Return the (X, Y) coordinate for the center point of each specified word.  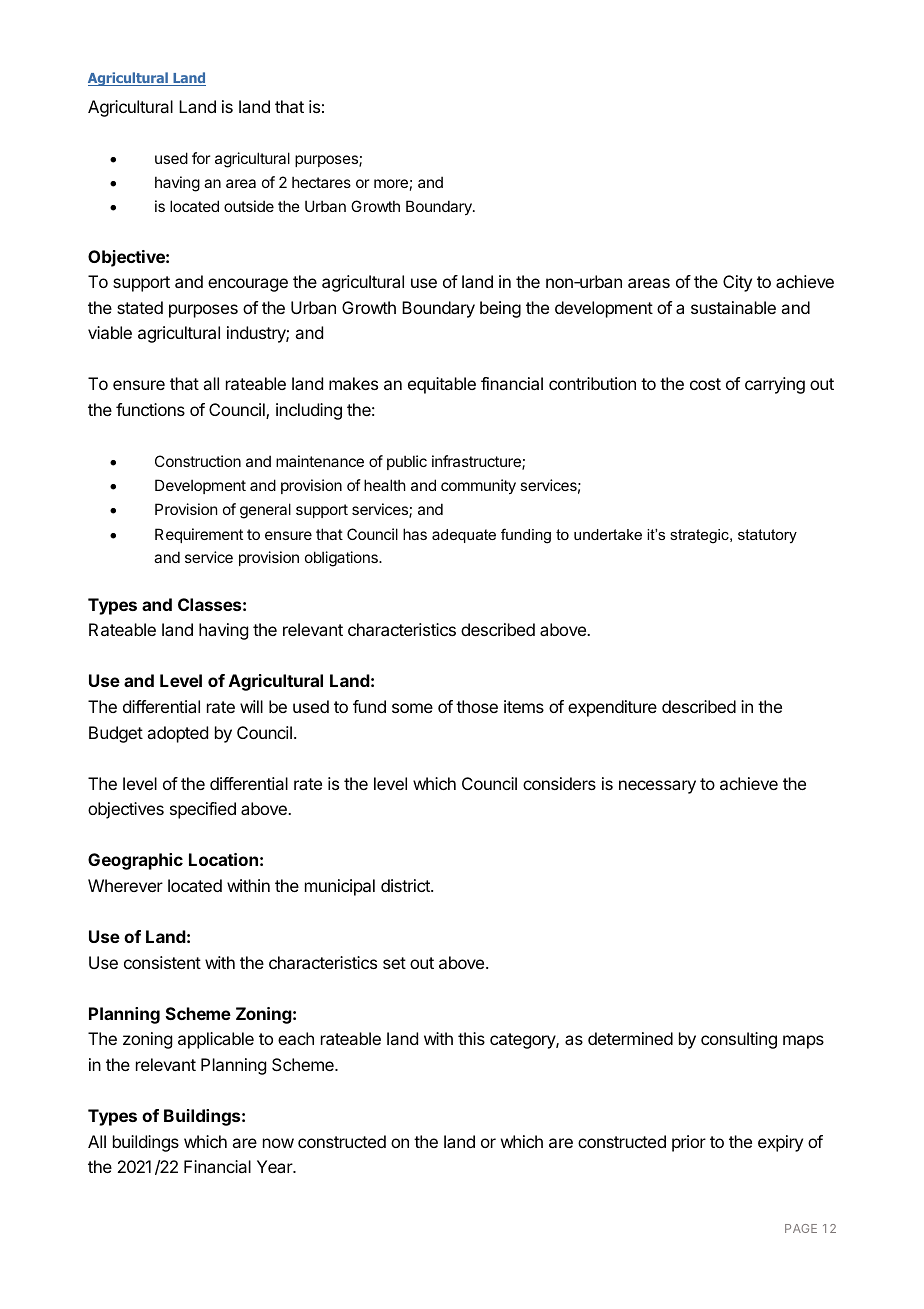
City (737, 283)
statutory (767, 536)
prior (689, 1143)
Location (223, 859)
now (278, 1143)
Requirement (199, 535)
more (391, 183)
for (201, 158)
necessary (657, 787)
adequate (464, 536)
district (406, 885)
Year (276, 1166)
